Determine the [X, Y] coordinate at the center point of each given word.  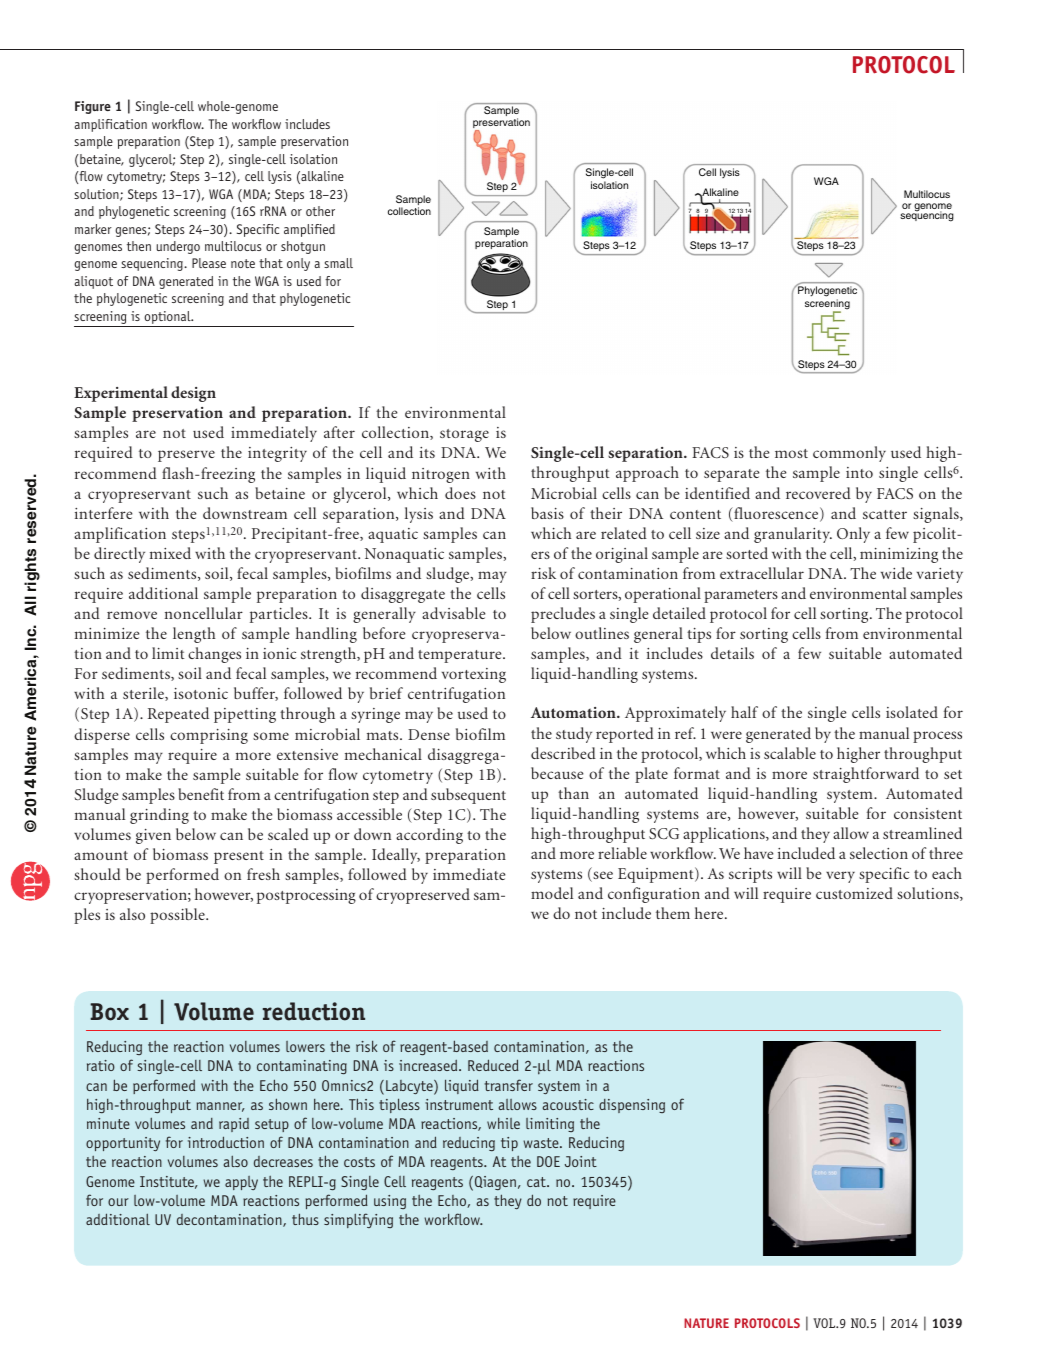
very [840, 877]
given [153, 836]
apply [241, 1183]
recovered [818, 493]
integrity [277, 454]
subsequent [468, 796]
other [320, 211]
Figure [93, 107]
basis [547, 513]
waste [542, 1143]
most [791, 453]
